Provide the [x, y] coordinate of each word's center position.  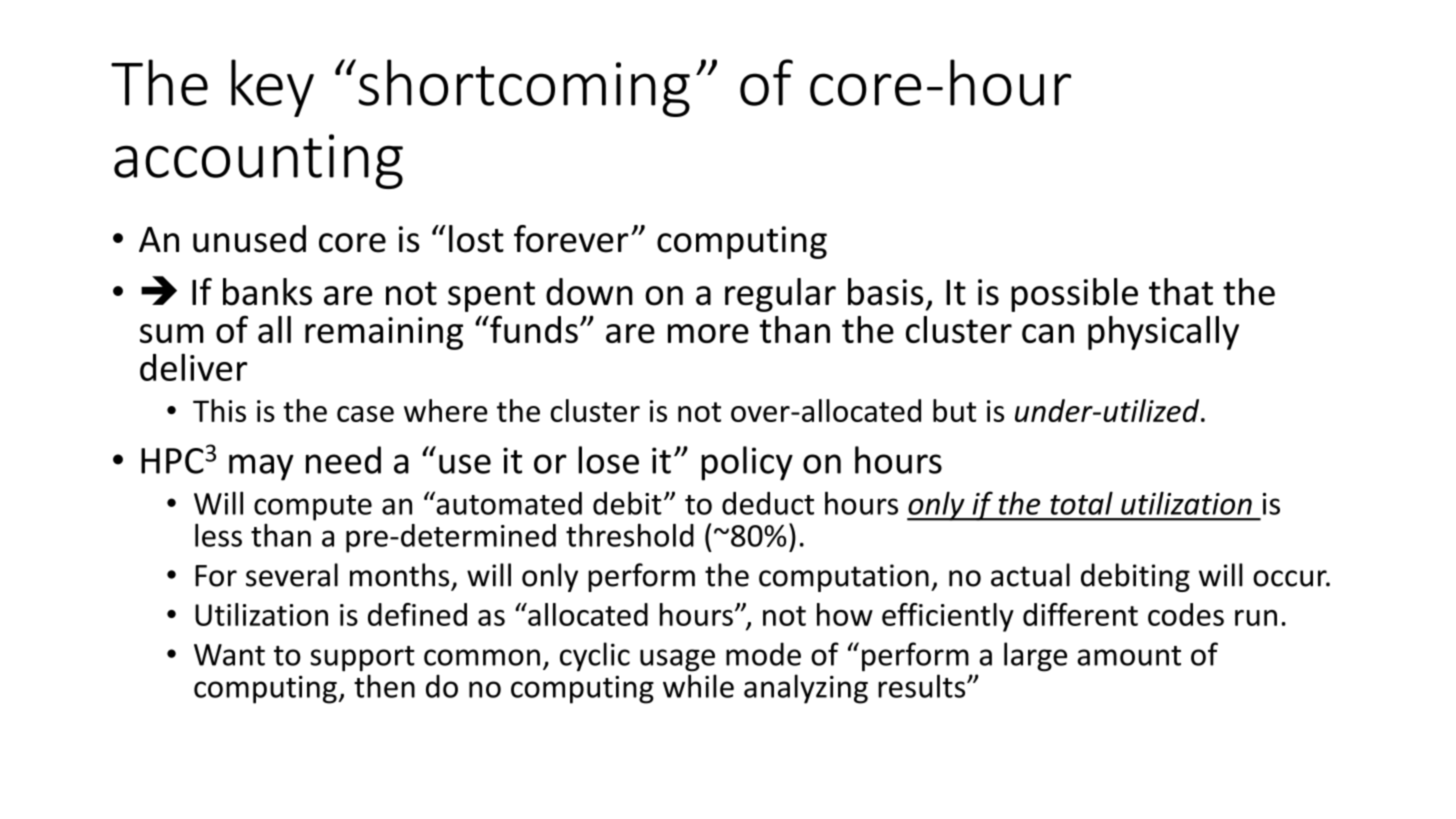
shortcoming [524, 88]
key [272, 88]
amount [1129, 656]
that [1181, 292]
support [362, 659]
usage [677, 660]
